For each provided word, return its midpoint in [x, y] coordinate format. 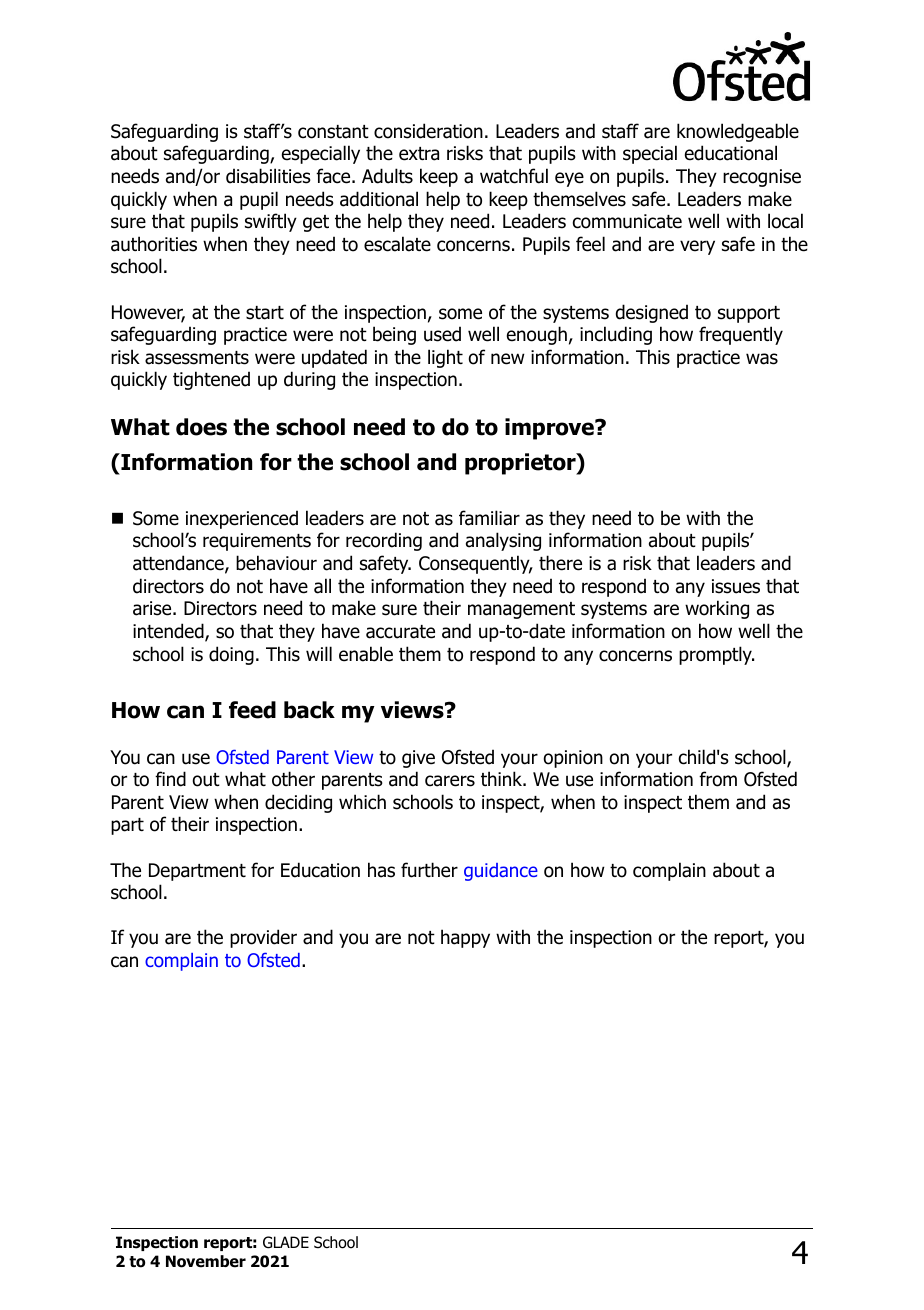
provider [263, 938]
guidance [501, 872]
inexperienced [242, 519]
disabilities [268, 176]
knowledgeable [738, 132]
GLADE [286, 1242]
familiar [489, 518]
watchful [514, 176]
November [206, 1261]
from [718, 779]
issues [736, 586]
